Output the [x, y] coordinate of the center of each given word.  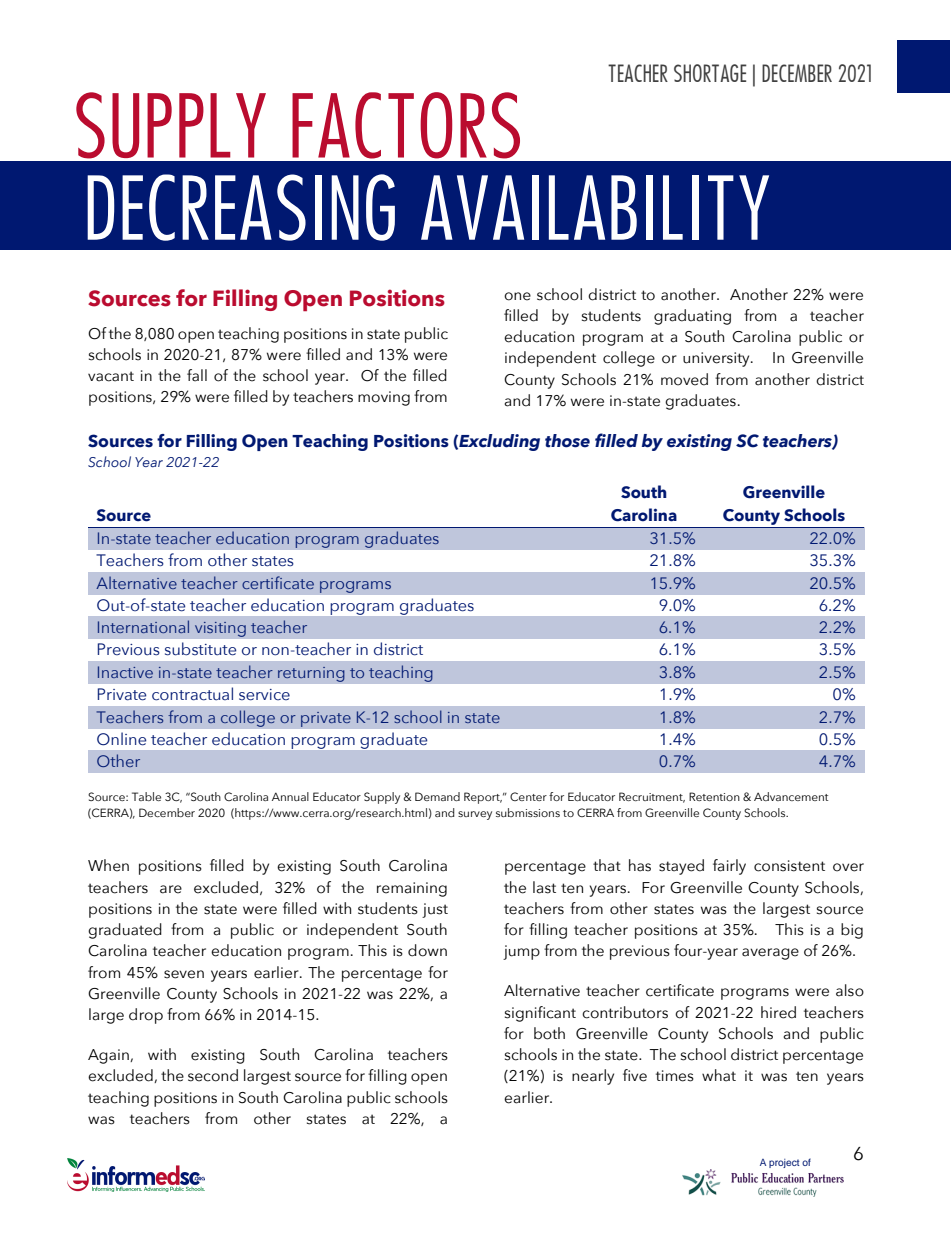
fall [197, 375]
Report [483, 798]
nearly [593, 1077]
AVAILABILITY [595, 207]
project [784, 1163]
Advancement [791, 796]
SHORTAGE [710, 73]
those [567, 441]
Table [146, 796]
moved [684, 379]
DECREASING [241, 207]
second [213, 1075]
